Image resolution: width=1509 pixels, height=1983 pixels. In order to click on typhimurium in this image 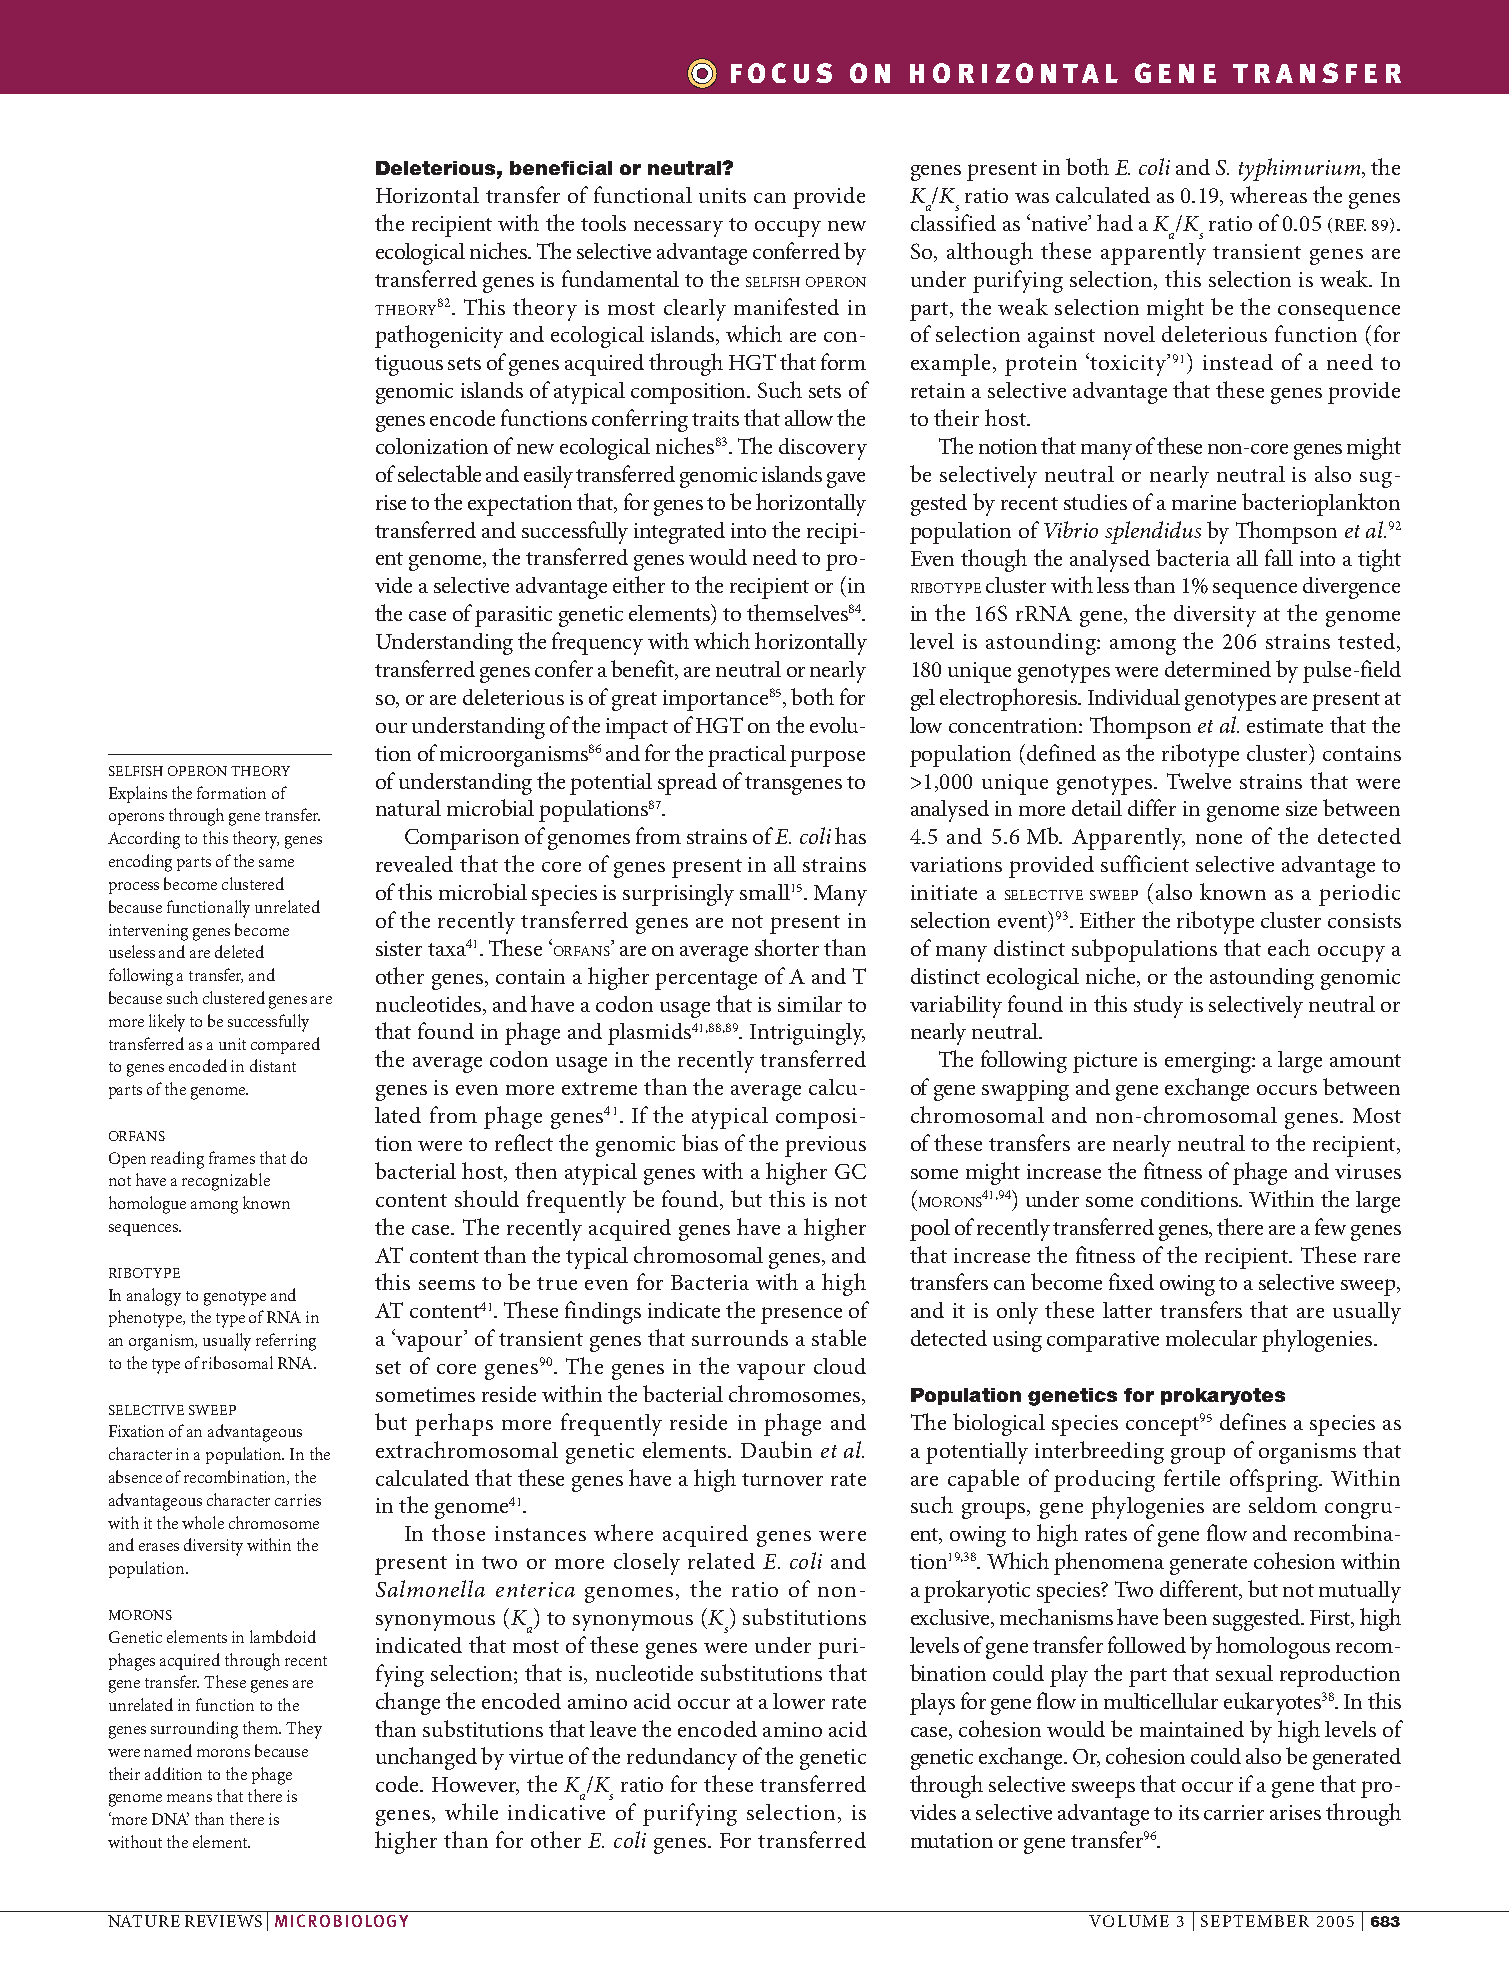, I will do `click(1299, 169)`.
